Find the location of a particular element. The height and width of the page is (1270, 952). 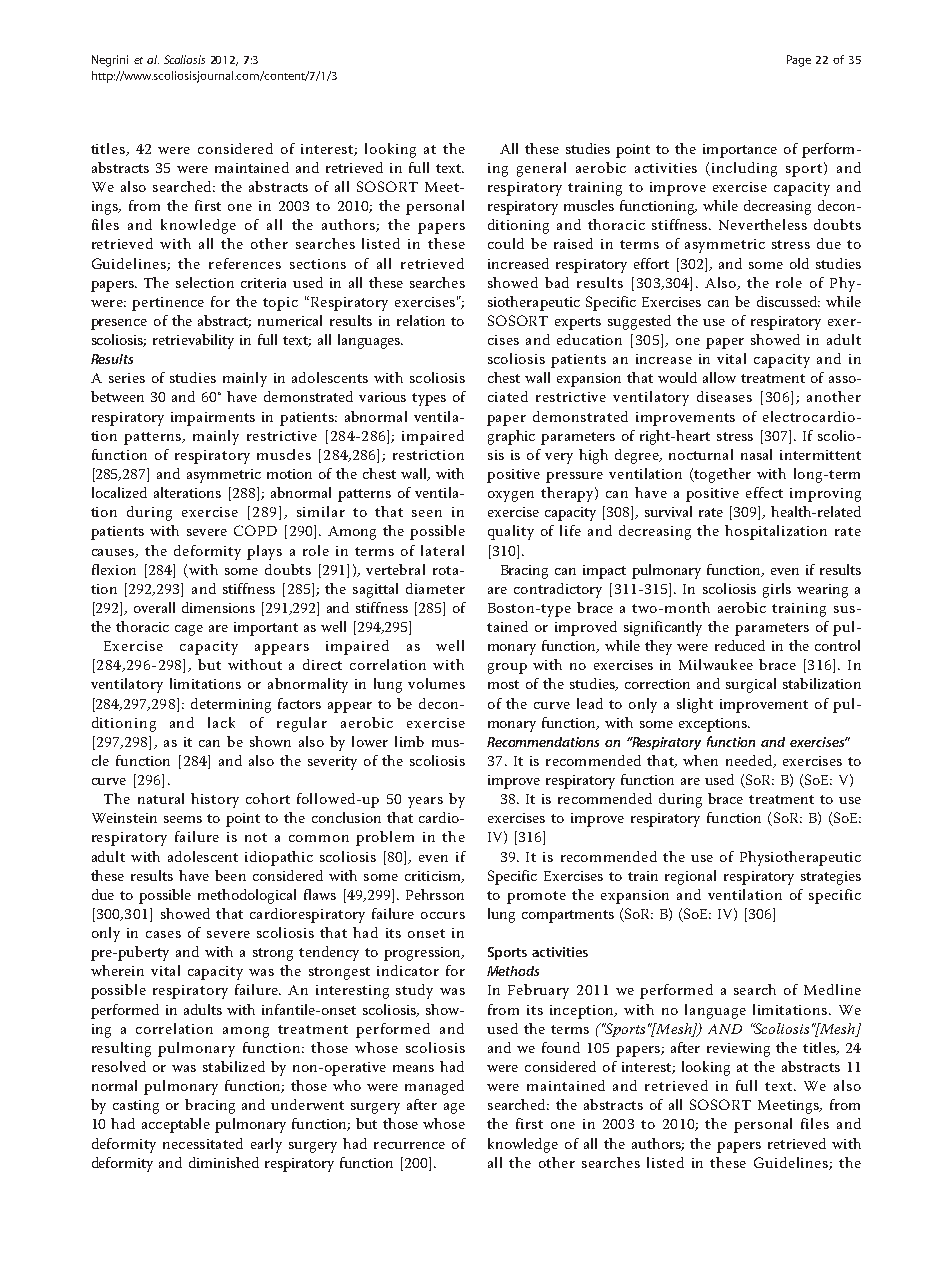

oxygen is located at coordinates (511, 496).
